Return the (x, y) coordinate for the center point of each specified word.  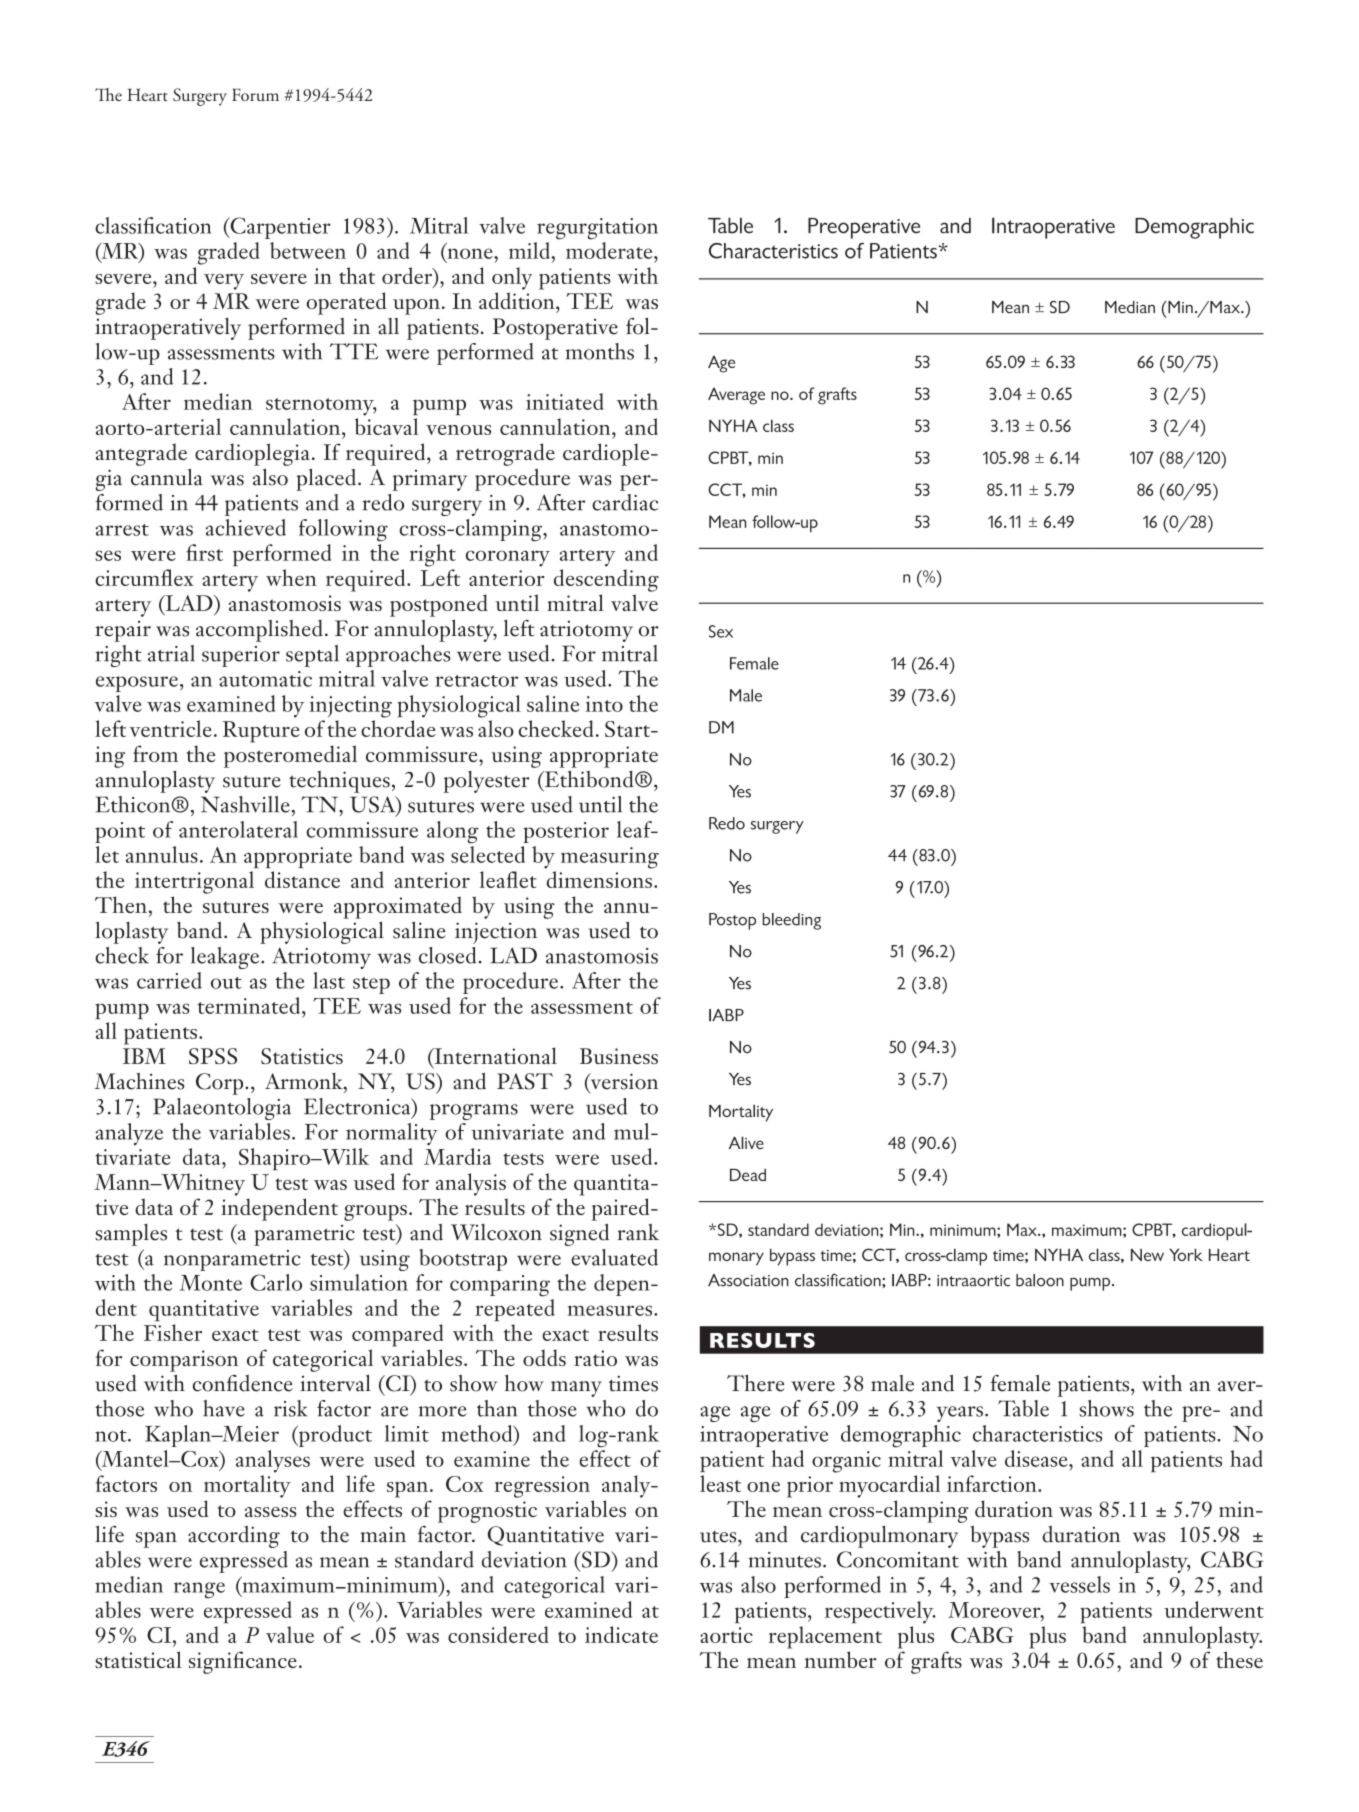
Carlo (276, 1282)
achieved (246, 527)
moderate (610, 250)
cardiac (625, 502)
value (290, 1634)
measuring (610, 858)
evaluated (614, 1257)
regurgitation (597, 229)
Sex (721, 631)
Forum (255, 95)
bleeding (792, 921)
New (1147, 1255)
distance (302, 879)
